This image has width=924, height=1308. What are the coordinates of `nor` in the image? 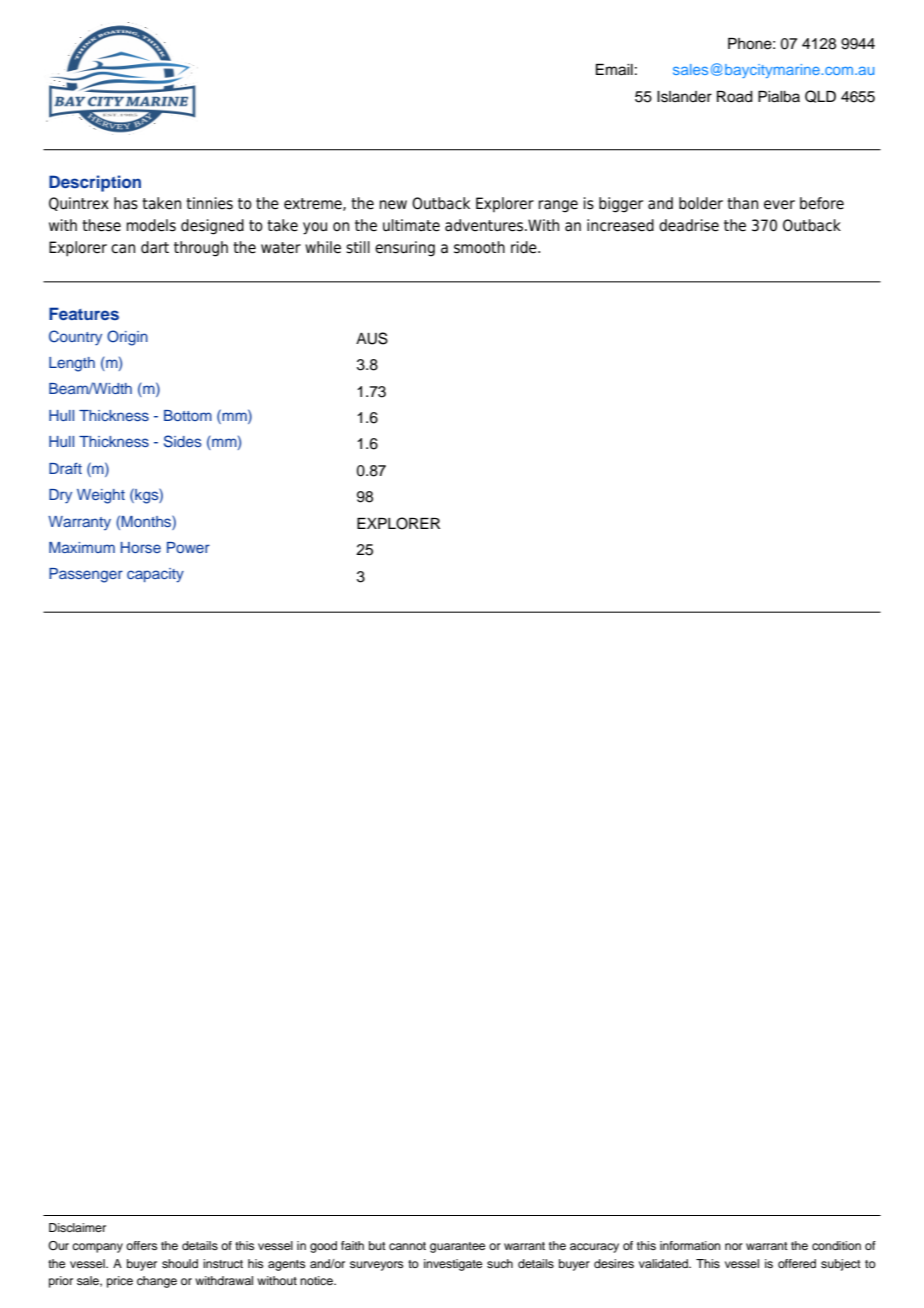 It's located at (734, 1246).
